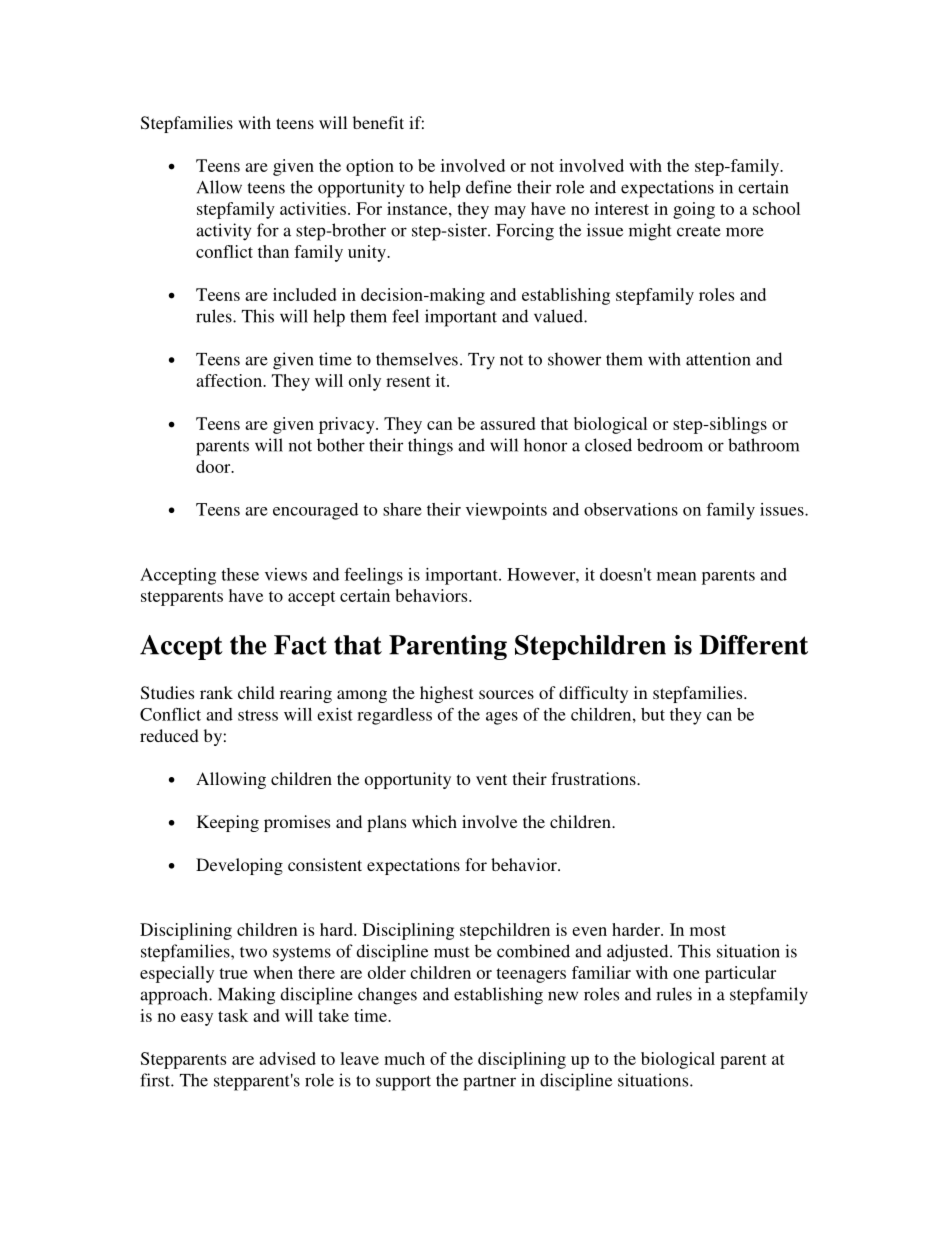  What do you see at coordinates (233, 1015) in the document?
I see `task` at bounding box center [233, 1015].
